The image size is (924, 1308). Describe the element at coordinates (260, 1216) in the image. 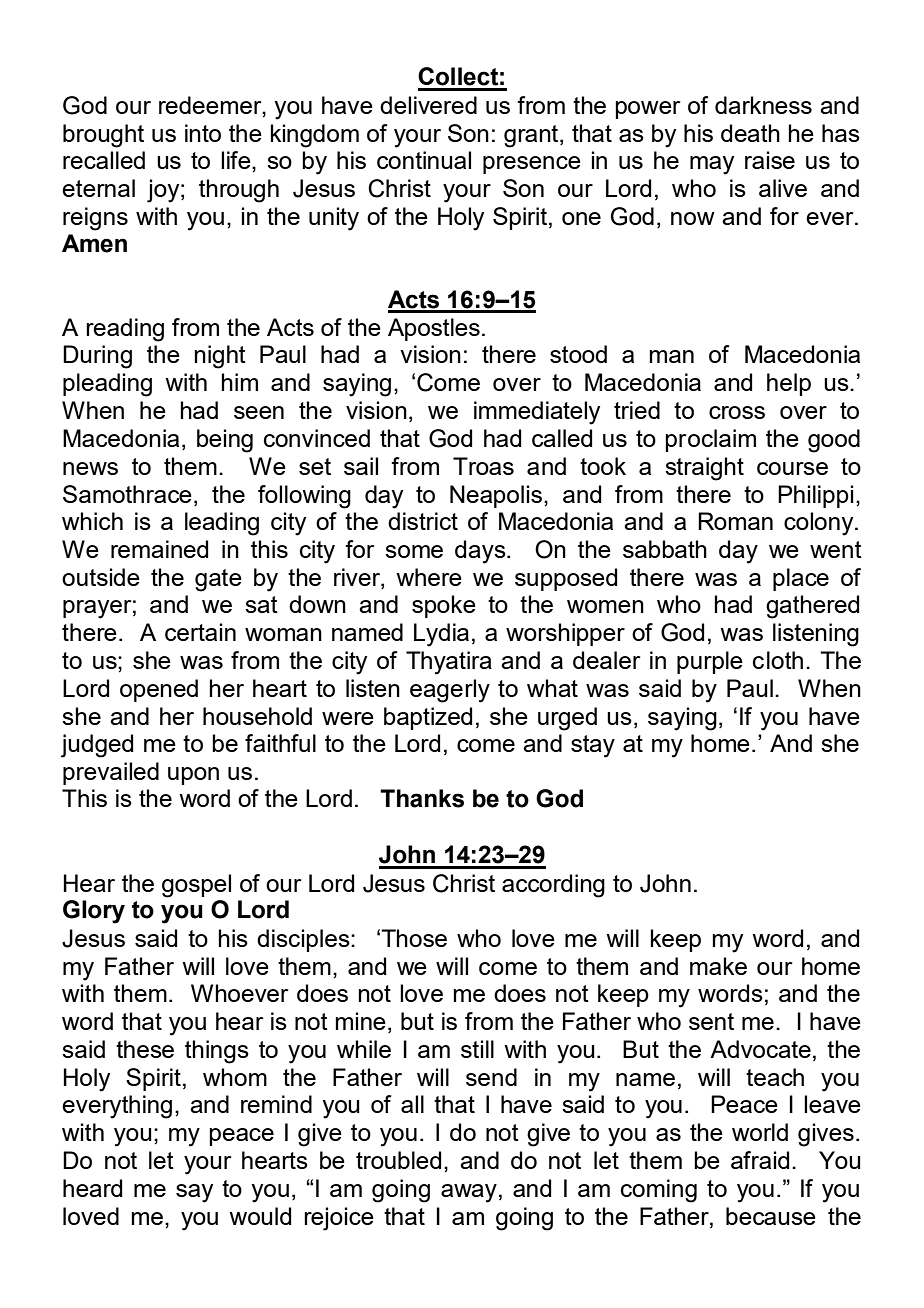

I see `would` at that location.
